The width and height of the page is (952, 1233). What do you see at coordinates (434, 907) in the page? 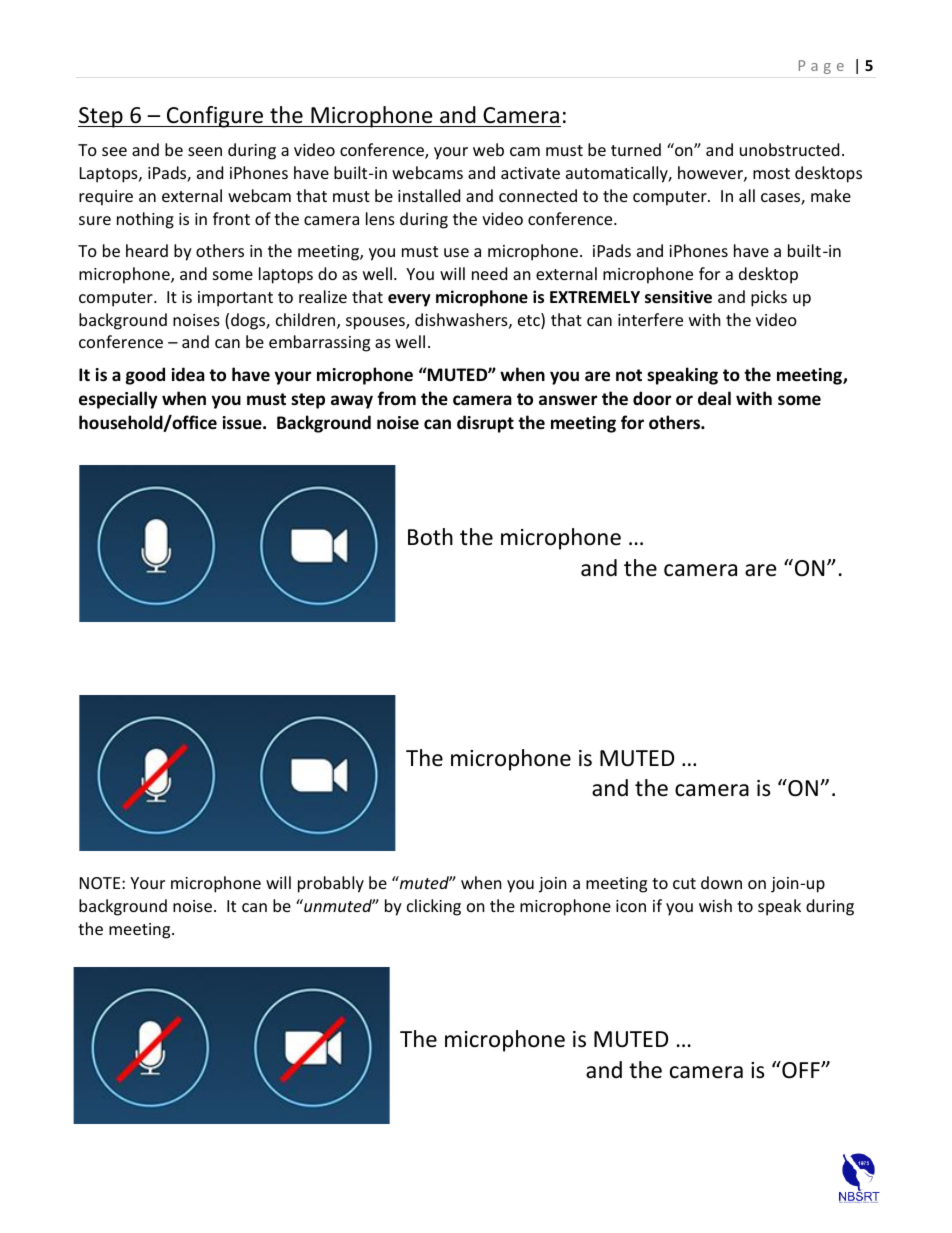
I see `clicking` at bounding box center [434, 907].
